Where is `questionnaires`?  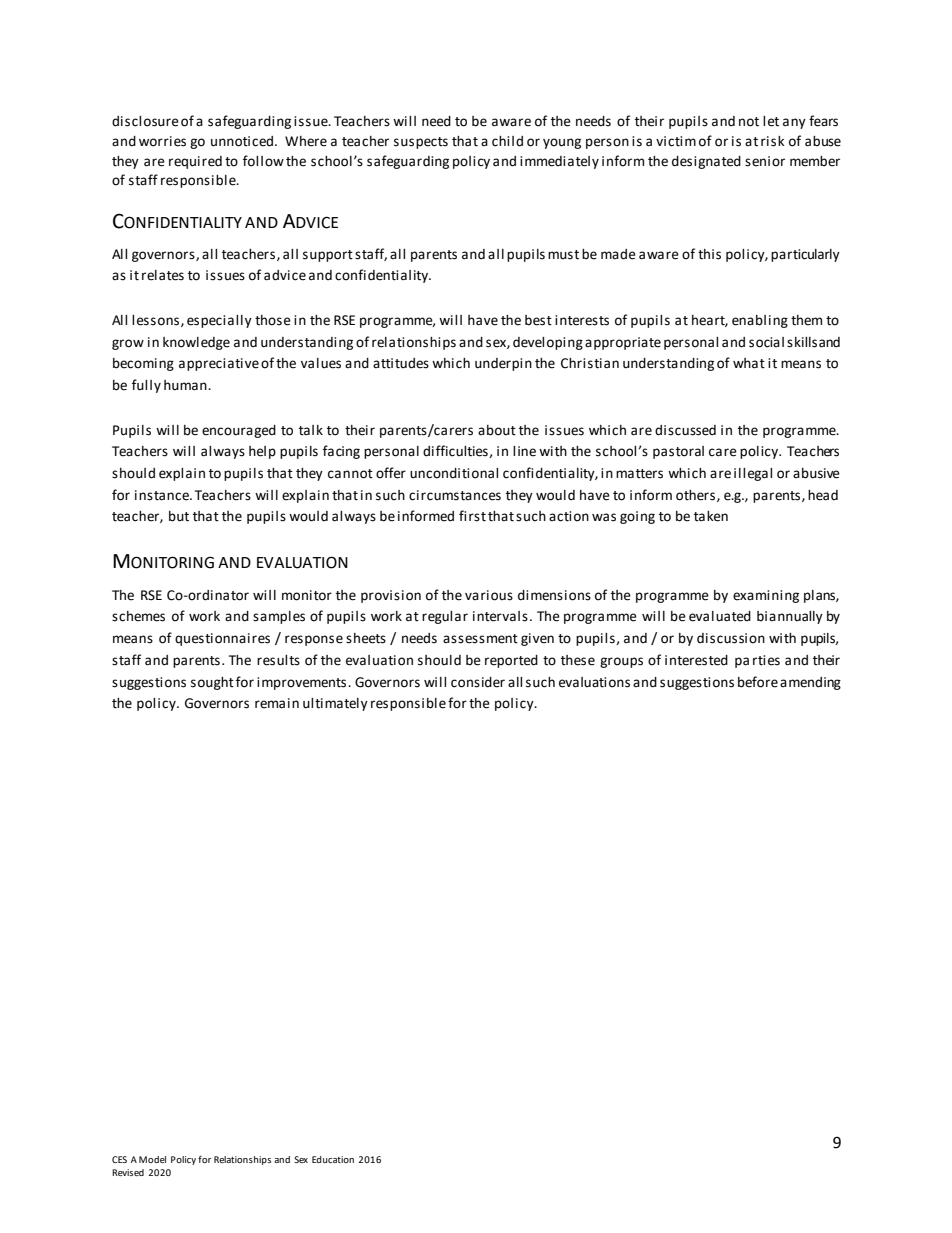
questionnaires is located at coordinates (222, 639).
